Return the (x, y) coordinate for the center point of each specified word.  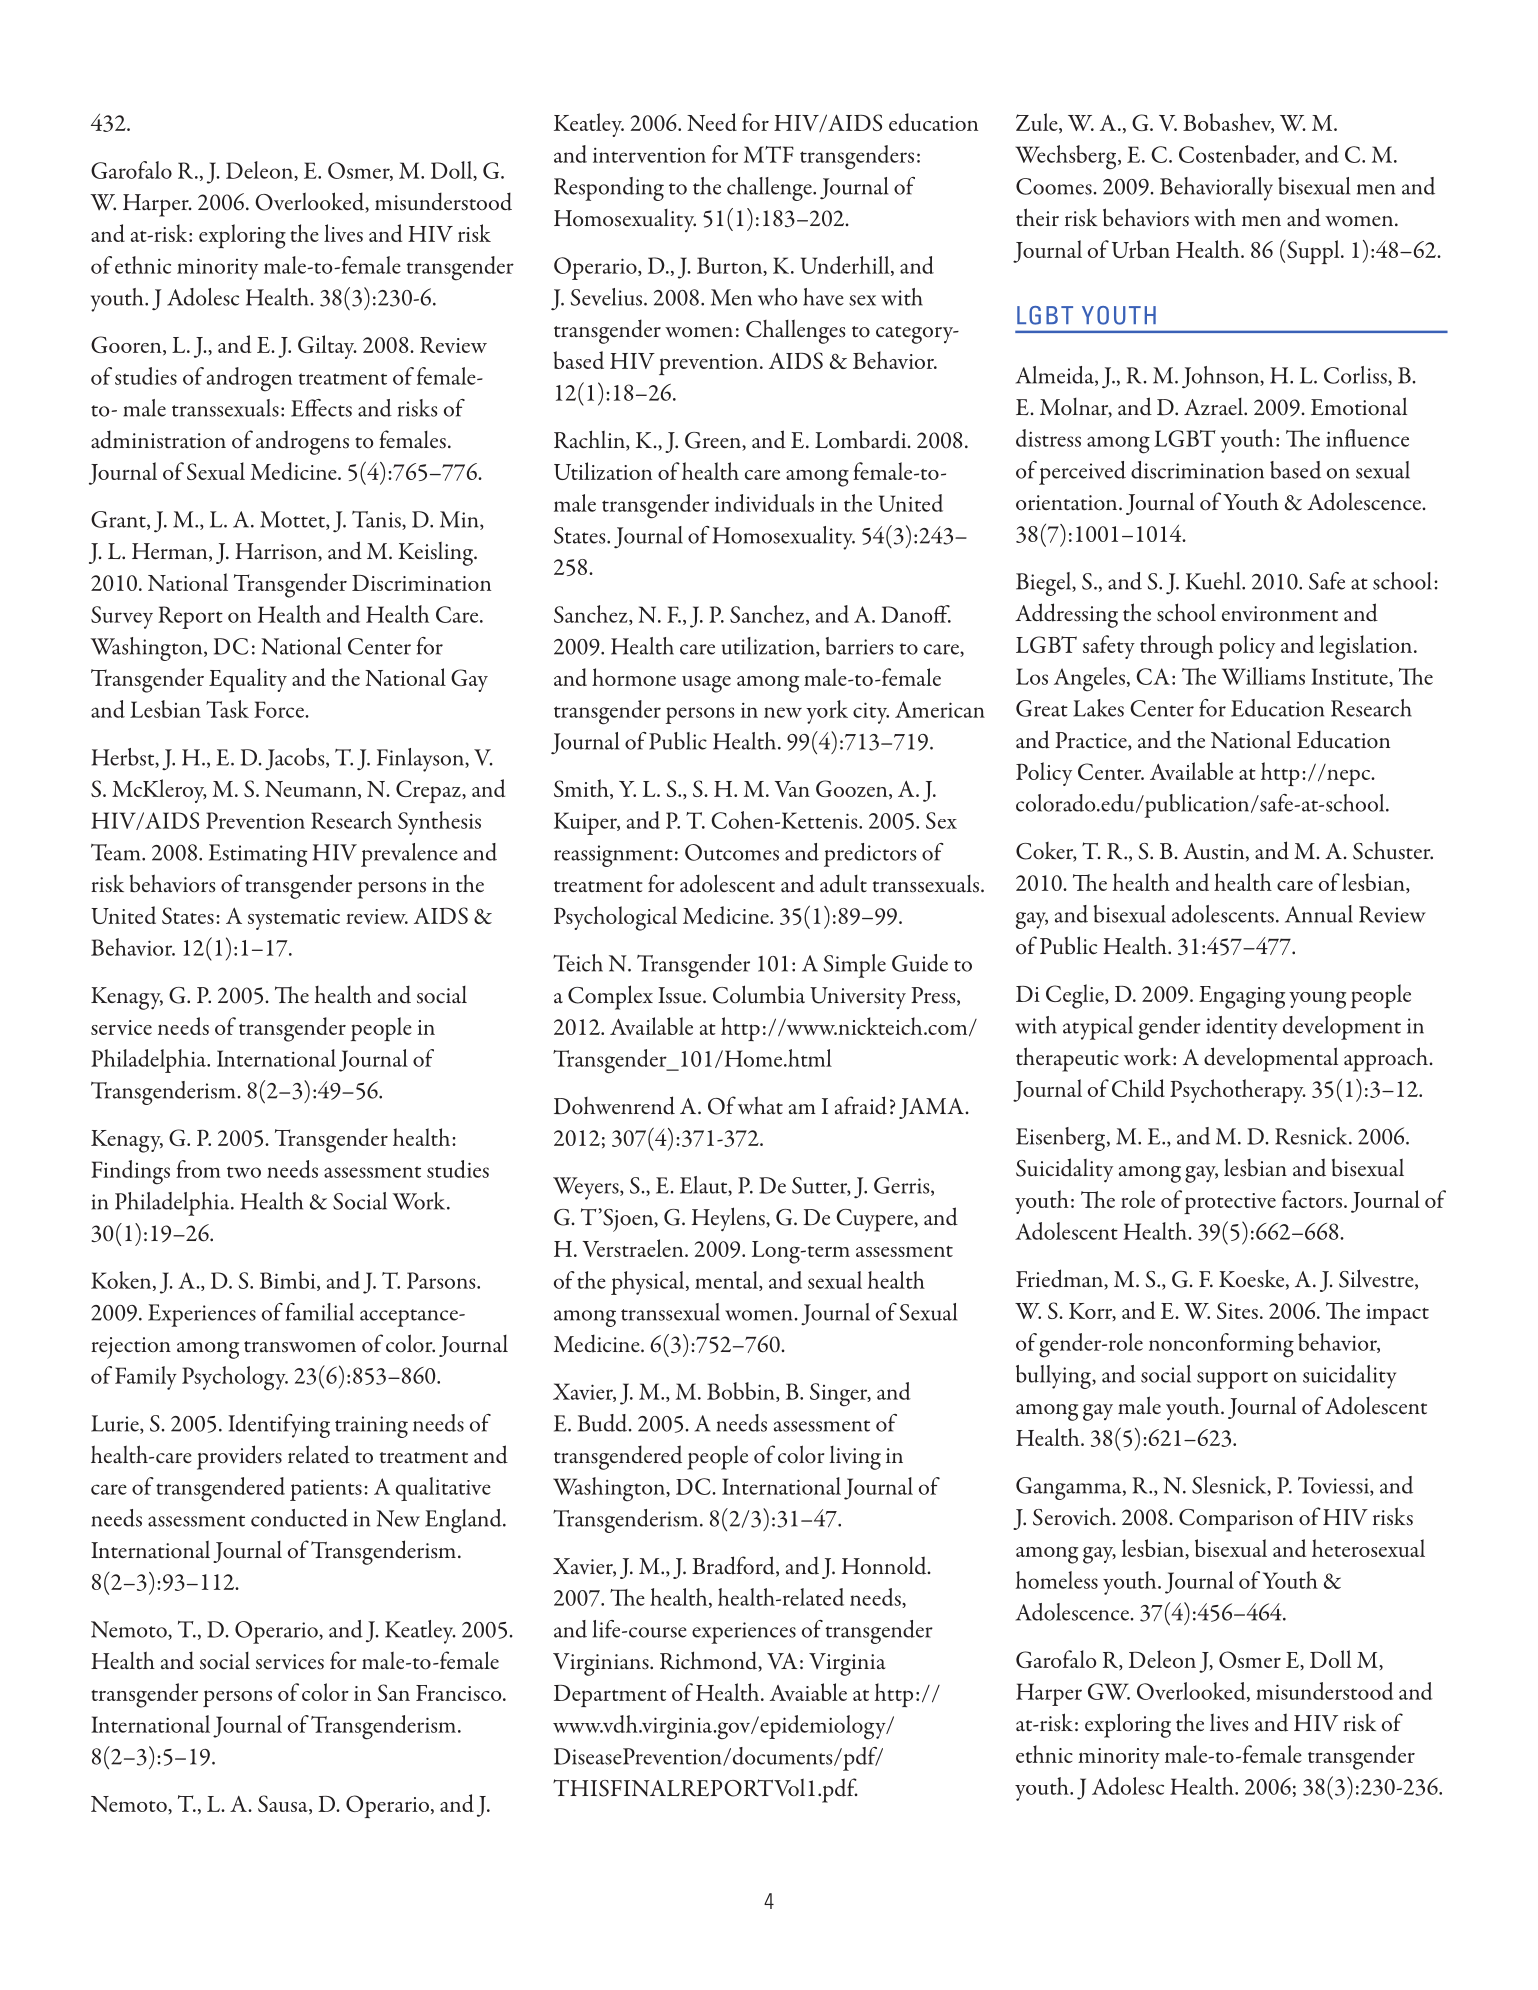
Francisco (460, 1693)
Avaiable (808, 1692)
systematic (294, 919)
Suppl (1313, 252)
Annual (1319, 914)
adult (843, 883)
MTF (769, 154)
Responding (609, 189)
